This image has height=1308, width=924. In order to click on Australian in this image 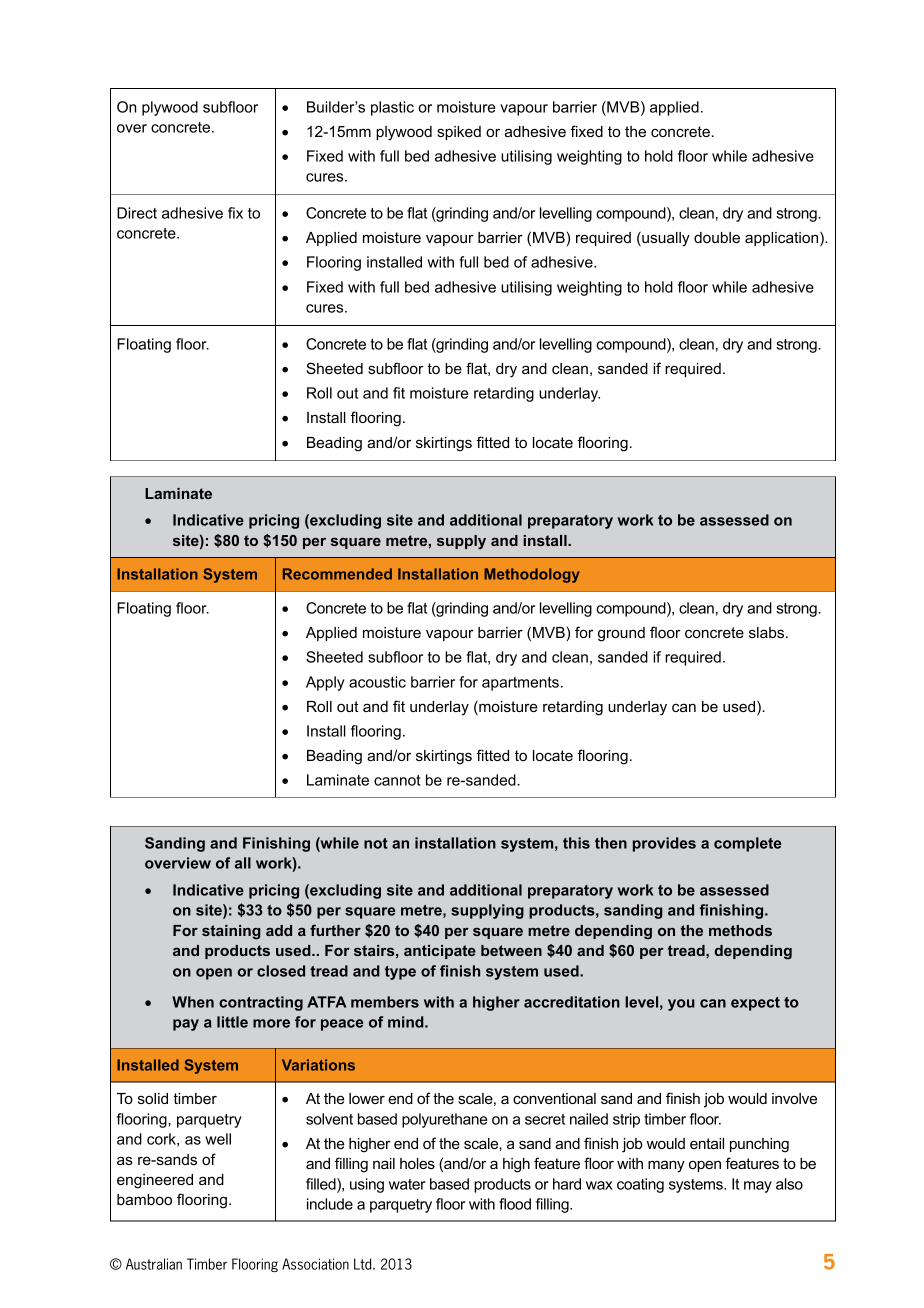, I will do `click(154, 1264)`.
